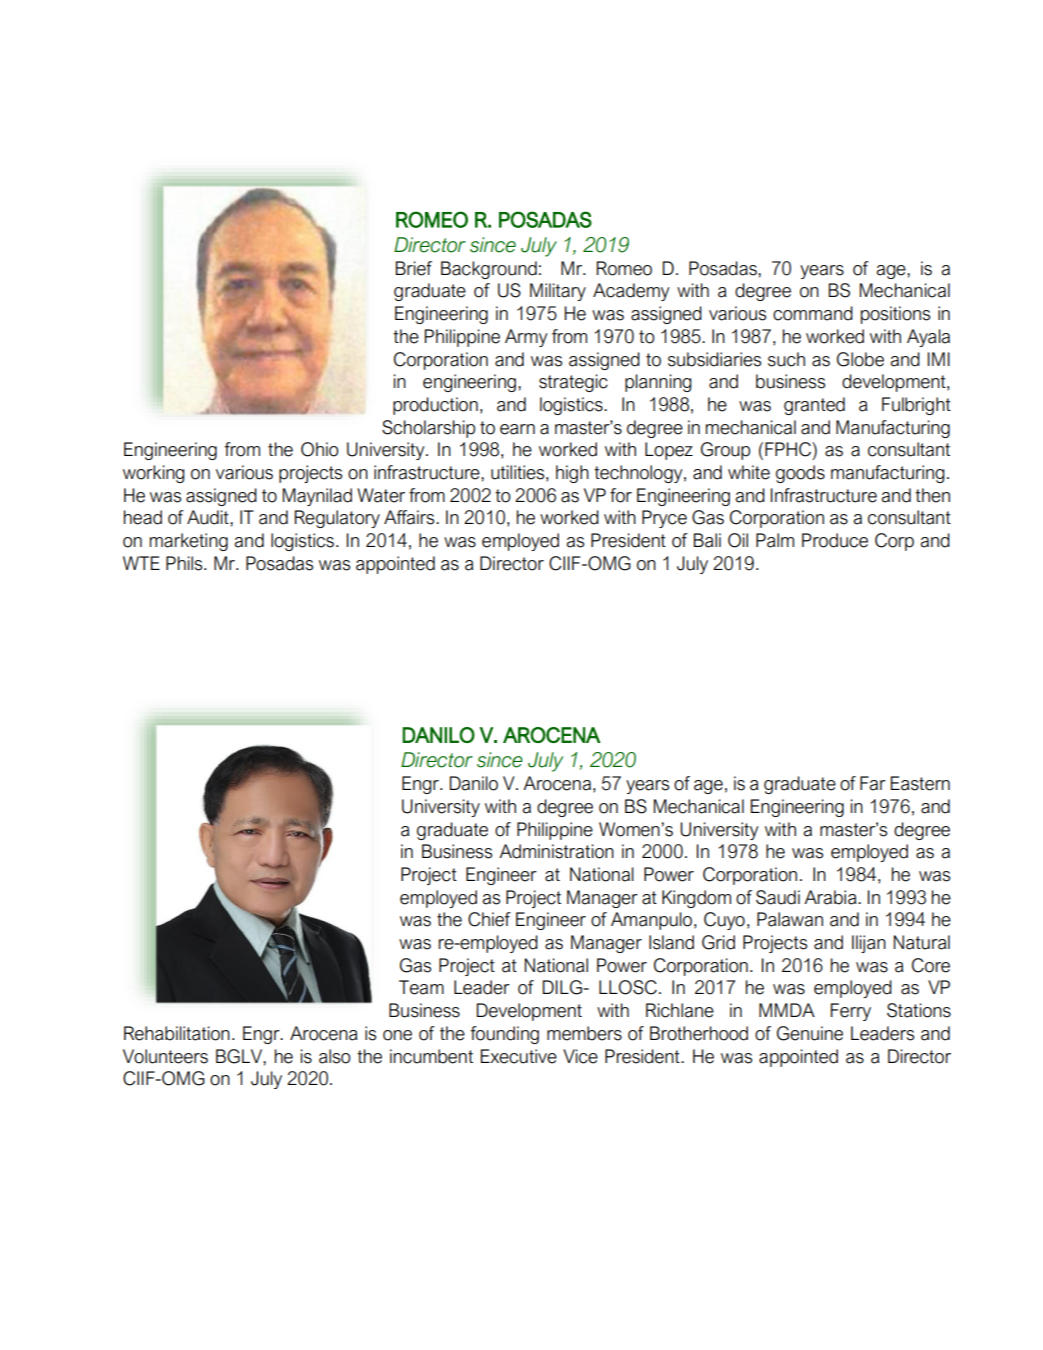  Describe the element at coordinates (177, 1033) in the page. I see `Rehabilitation` at that location.
